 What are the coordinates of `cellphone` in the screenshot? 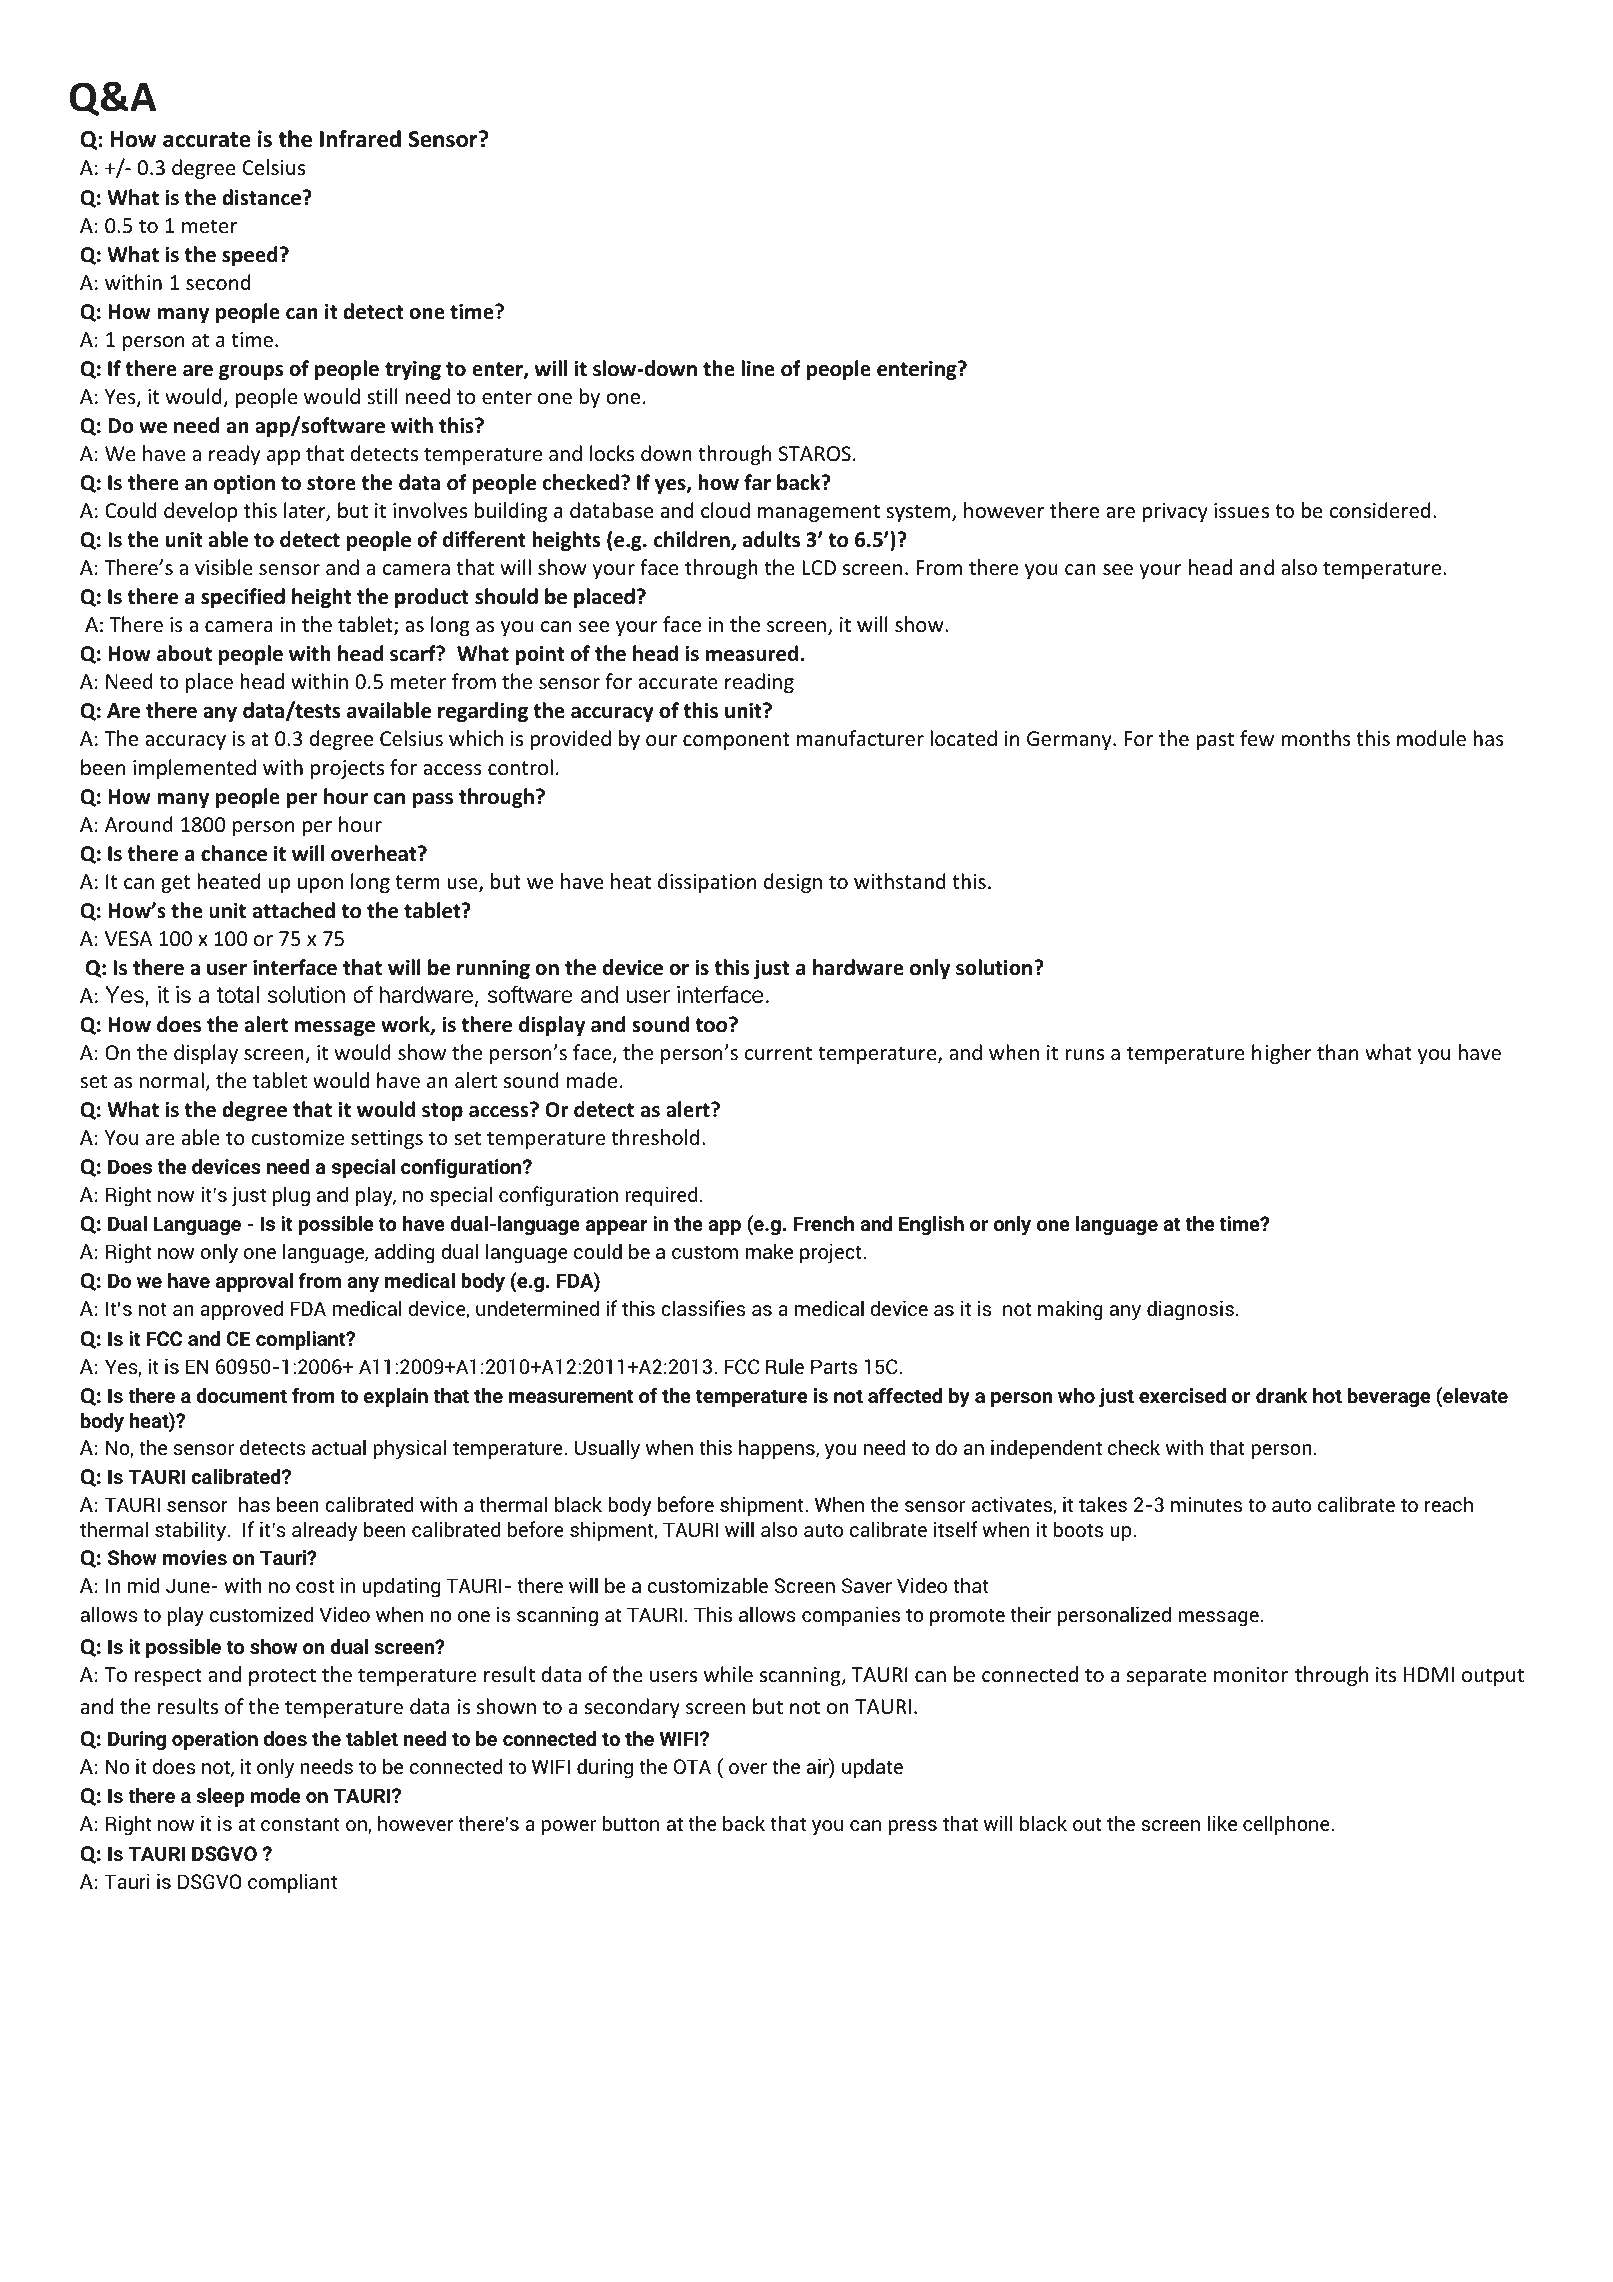 It's located at (1286, 1827).
